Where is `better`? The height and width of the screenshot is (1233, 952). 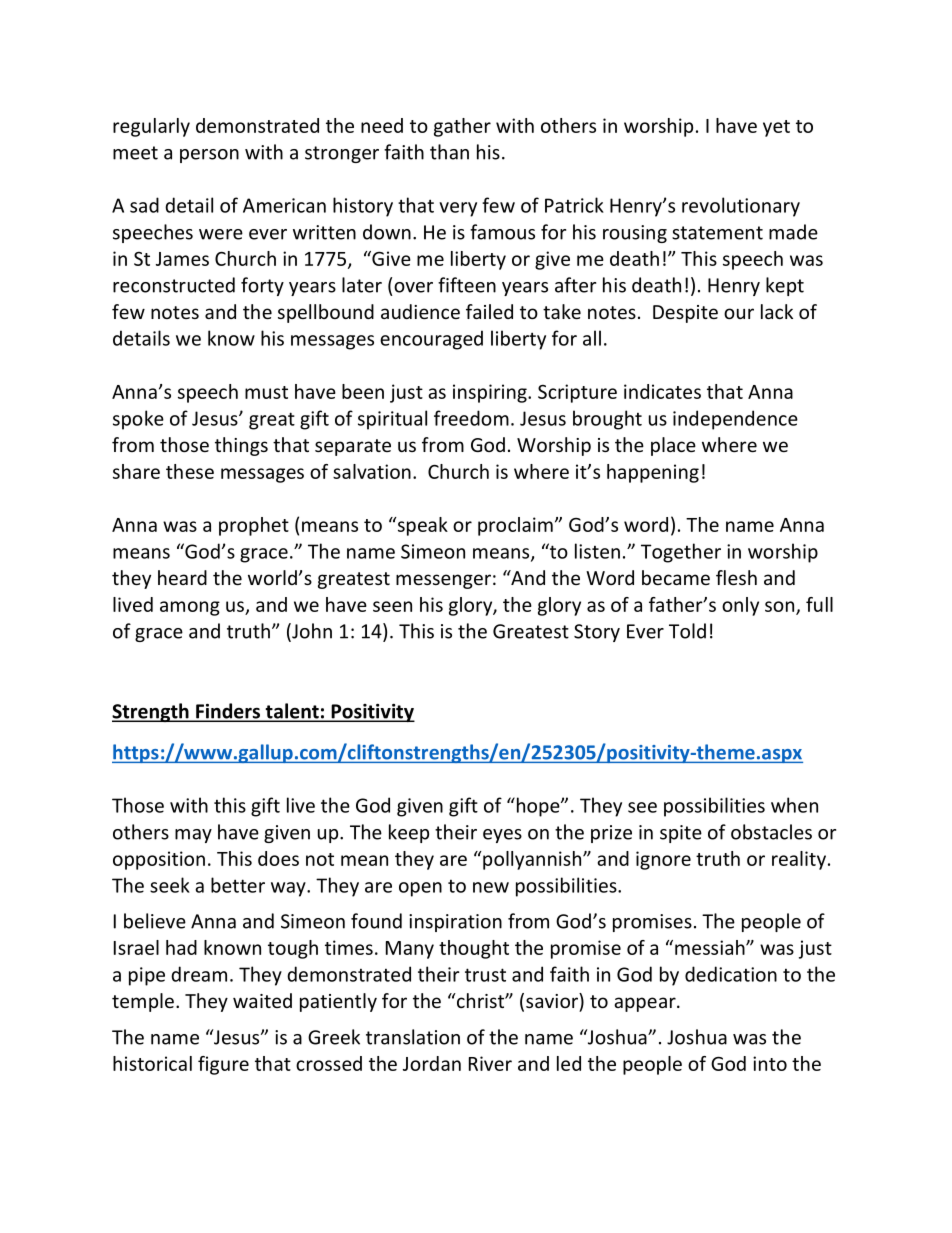 better is located at coordinates (238, 885).
